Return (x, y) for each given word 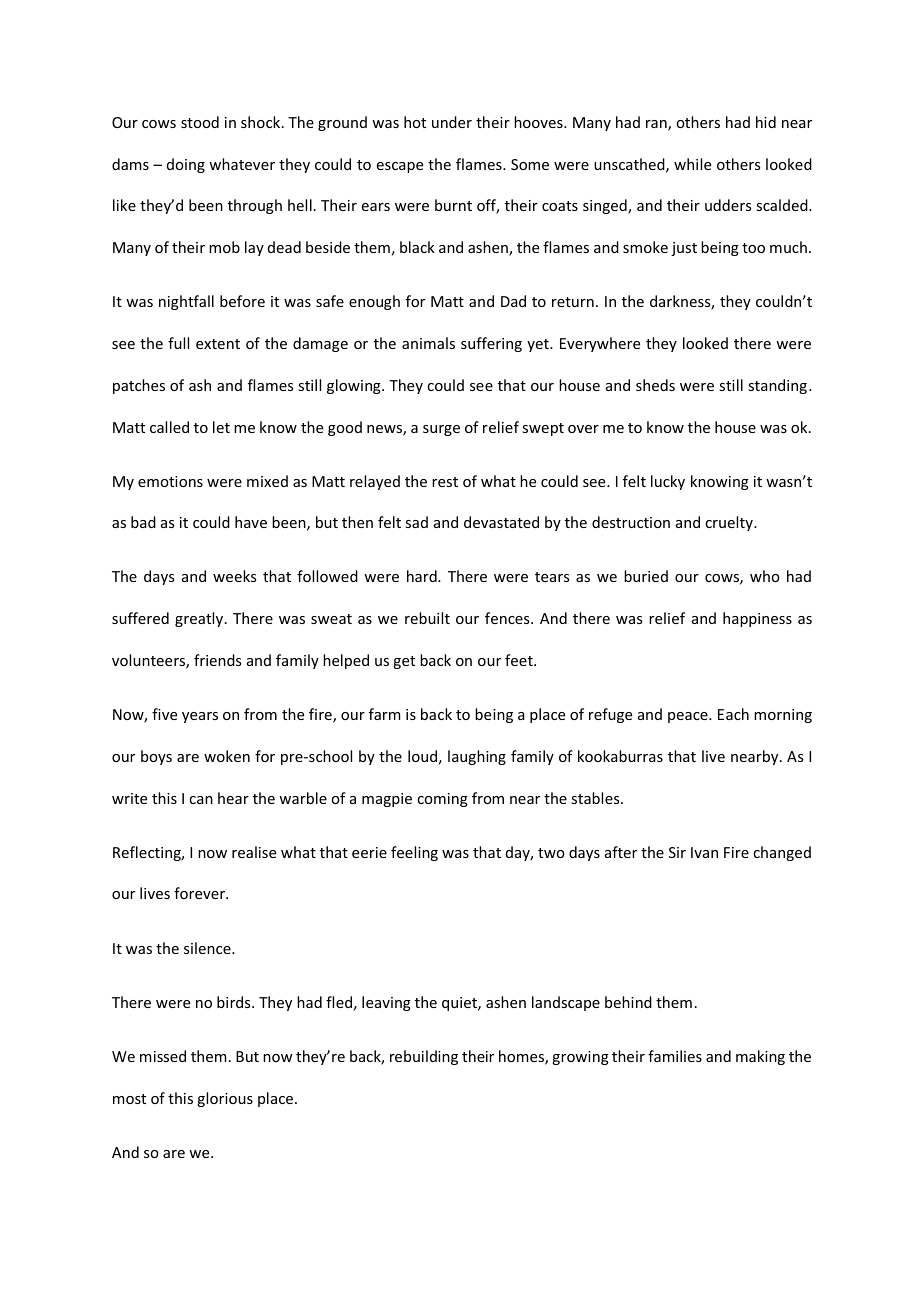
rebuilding (424, 1057)
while (692, 164)
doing (186, 165)
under (452, 122)
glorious (225, 1099)
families (675, 1056)
